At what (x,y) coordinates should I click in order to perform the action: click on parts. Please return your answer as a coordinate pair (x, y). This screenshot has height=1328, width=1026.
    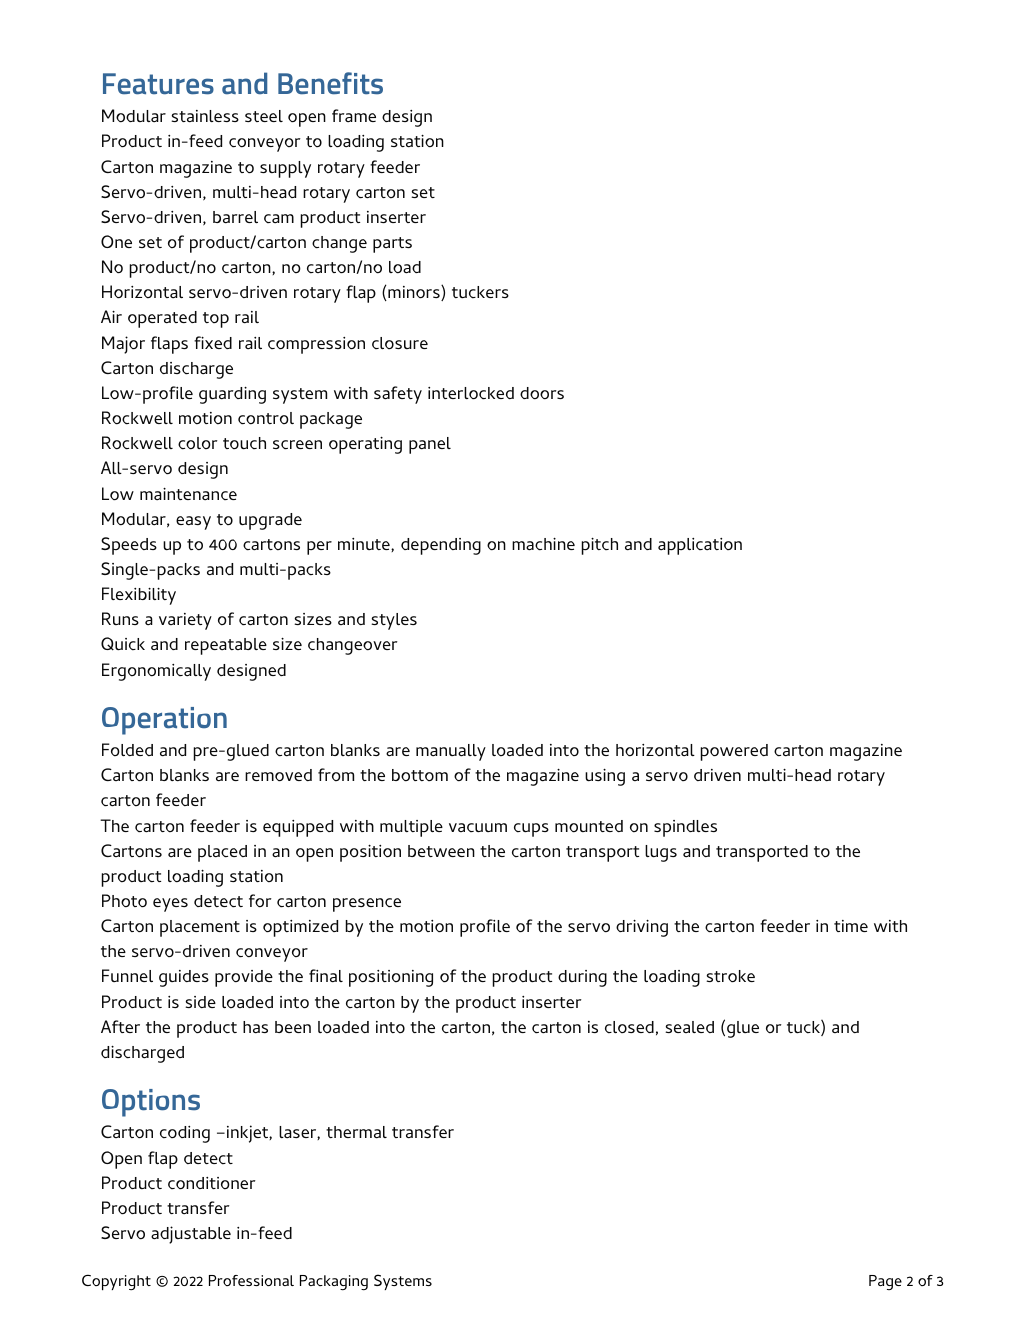
    Looking at the image, I should click on (392, 245).
